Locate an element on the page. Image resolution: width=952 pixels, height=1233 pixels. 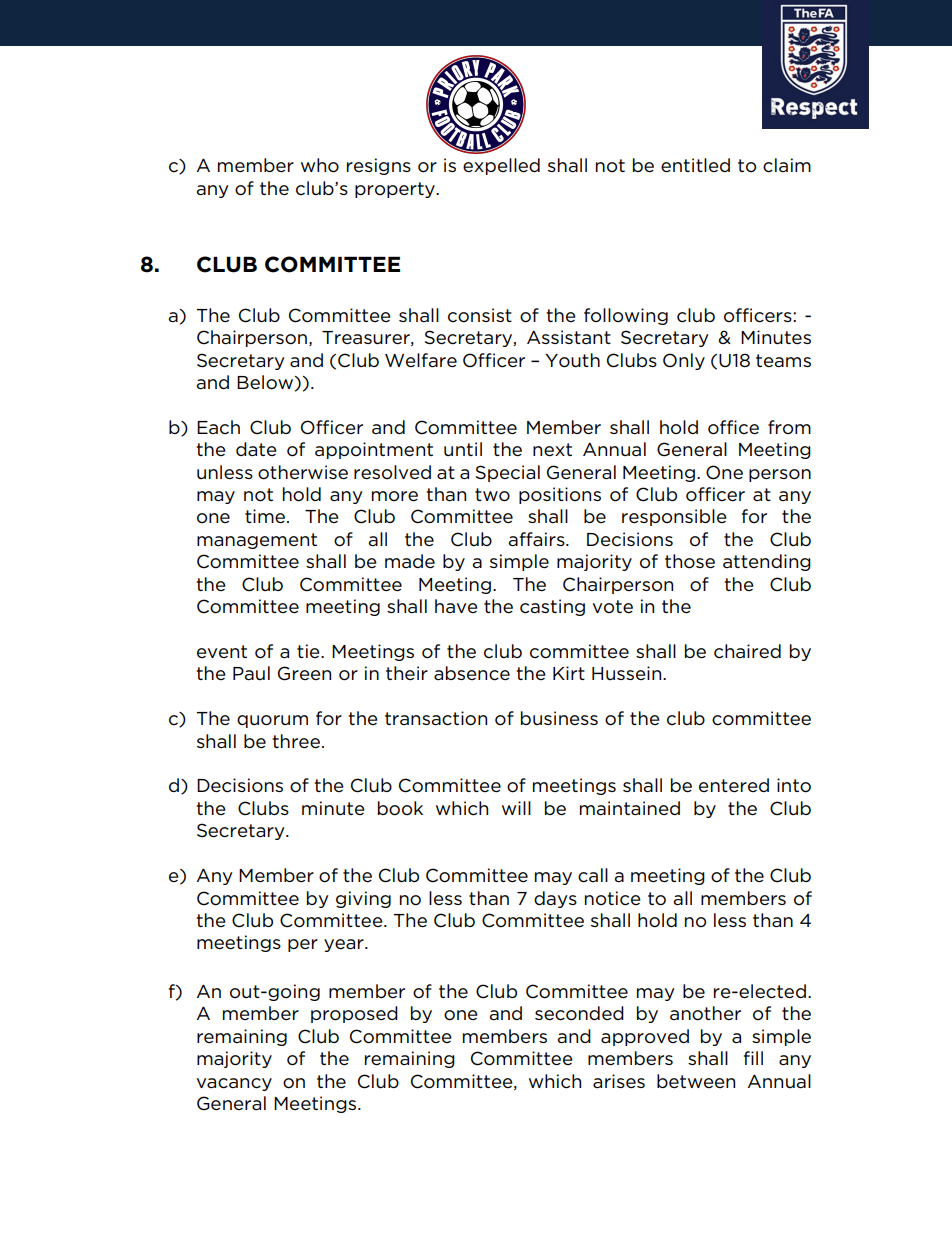
vacancy is located at coordinates (234, 1084).
